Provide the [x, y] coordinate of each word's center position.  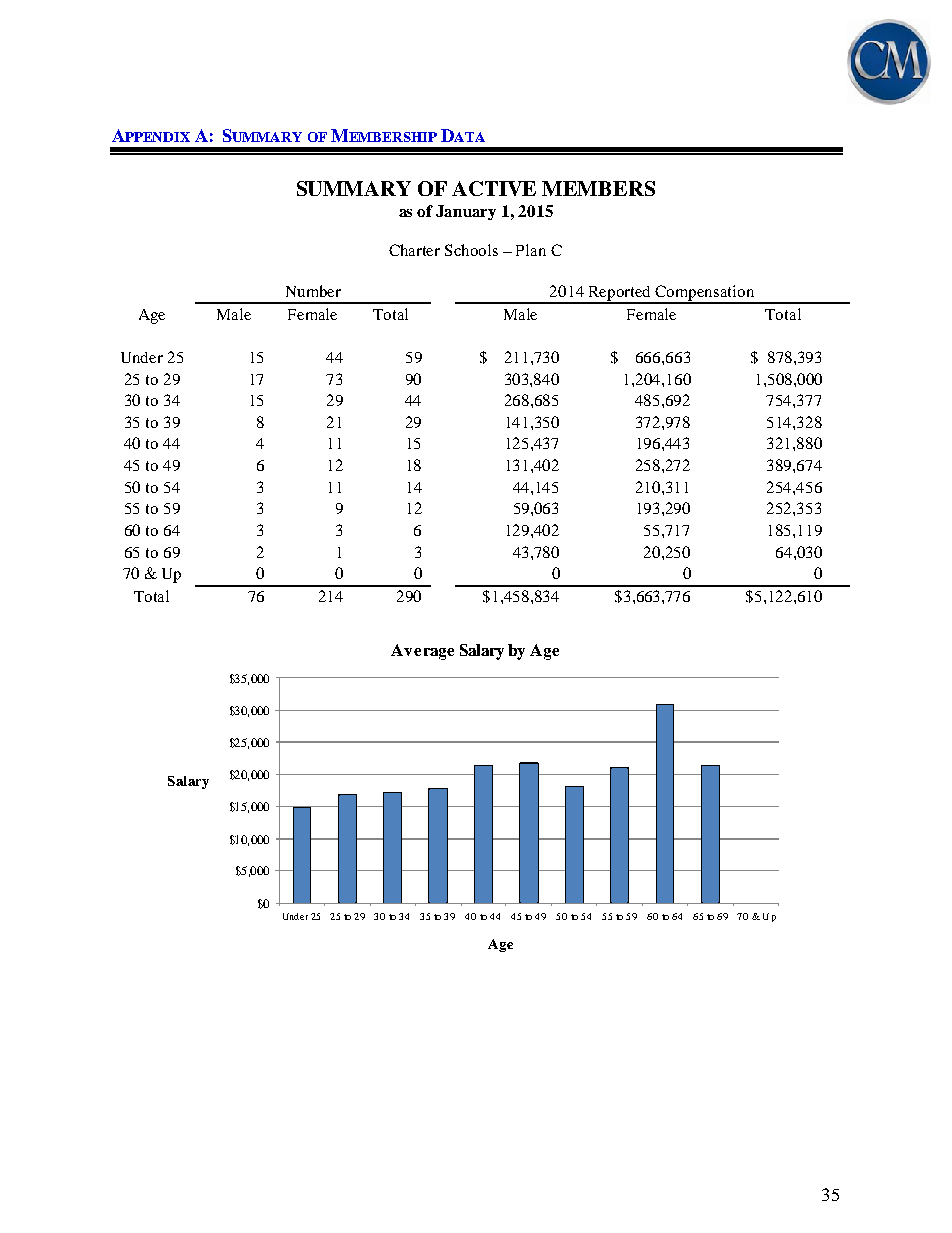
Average [422, 652]
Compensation [705, 294]
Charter [414, 250]
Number [313, 291]
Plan [531, 250]
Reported [620, 294]
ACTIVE [494, 188]
